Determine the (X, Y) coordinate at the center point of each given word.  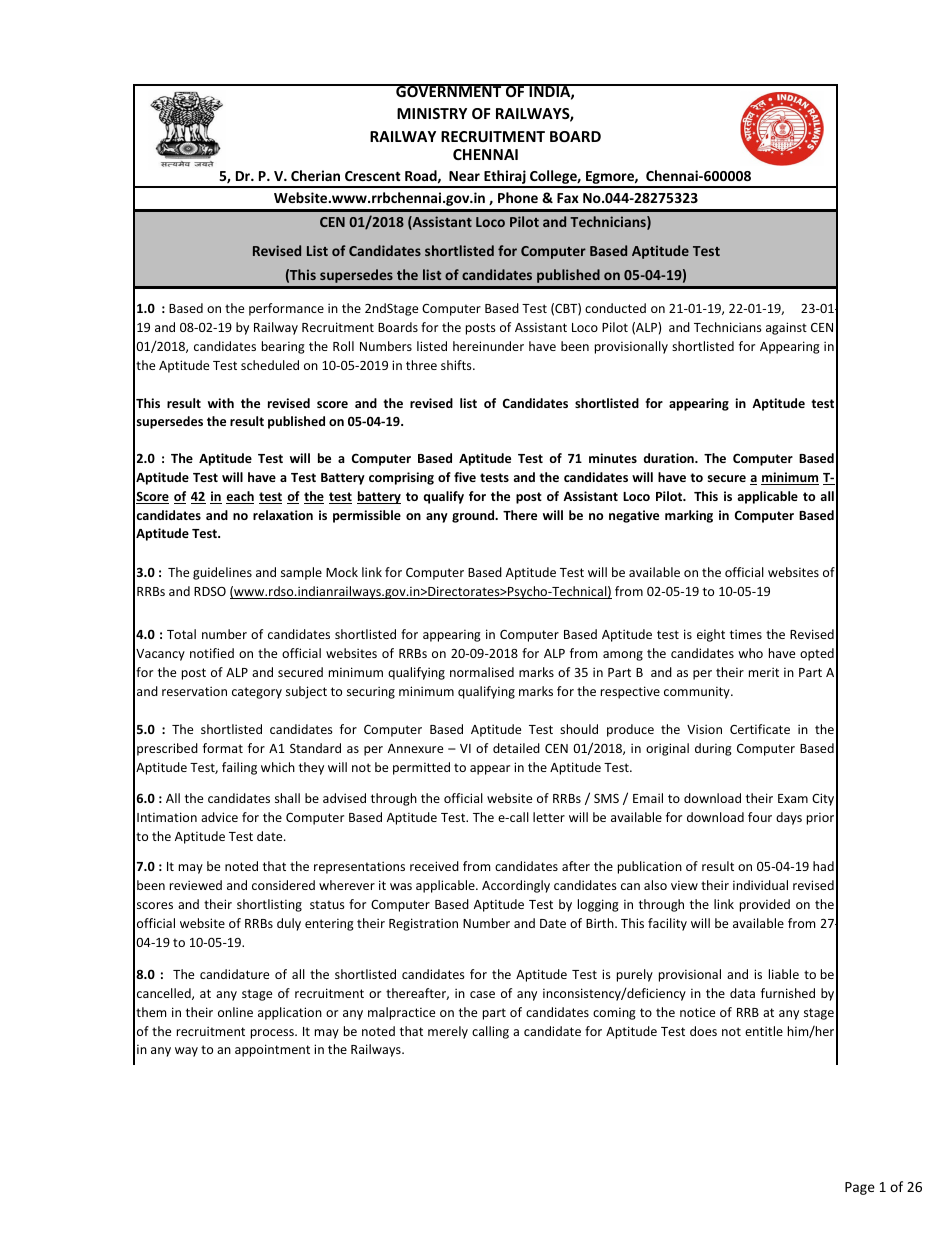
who (750, 653)
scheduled (270, 365)
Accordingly (516, 886)
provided (765, 905)
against (786, 328)
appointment (272, 1050)
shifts (457, 365)
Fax (568, 198)
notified (212, 653)
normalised (482, 672)
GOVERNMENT (449, 90)
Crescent (373, 176)
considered (283, 885)
